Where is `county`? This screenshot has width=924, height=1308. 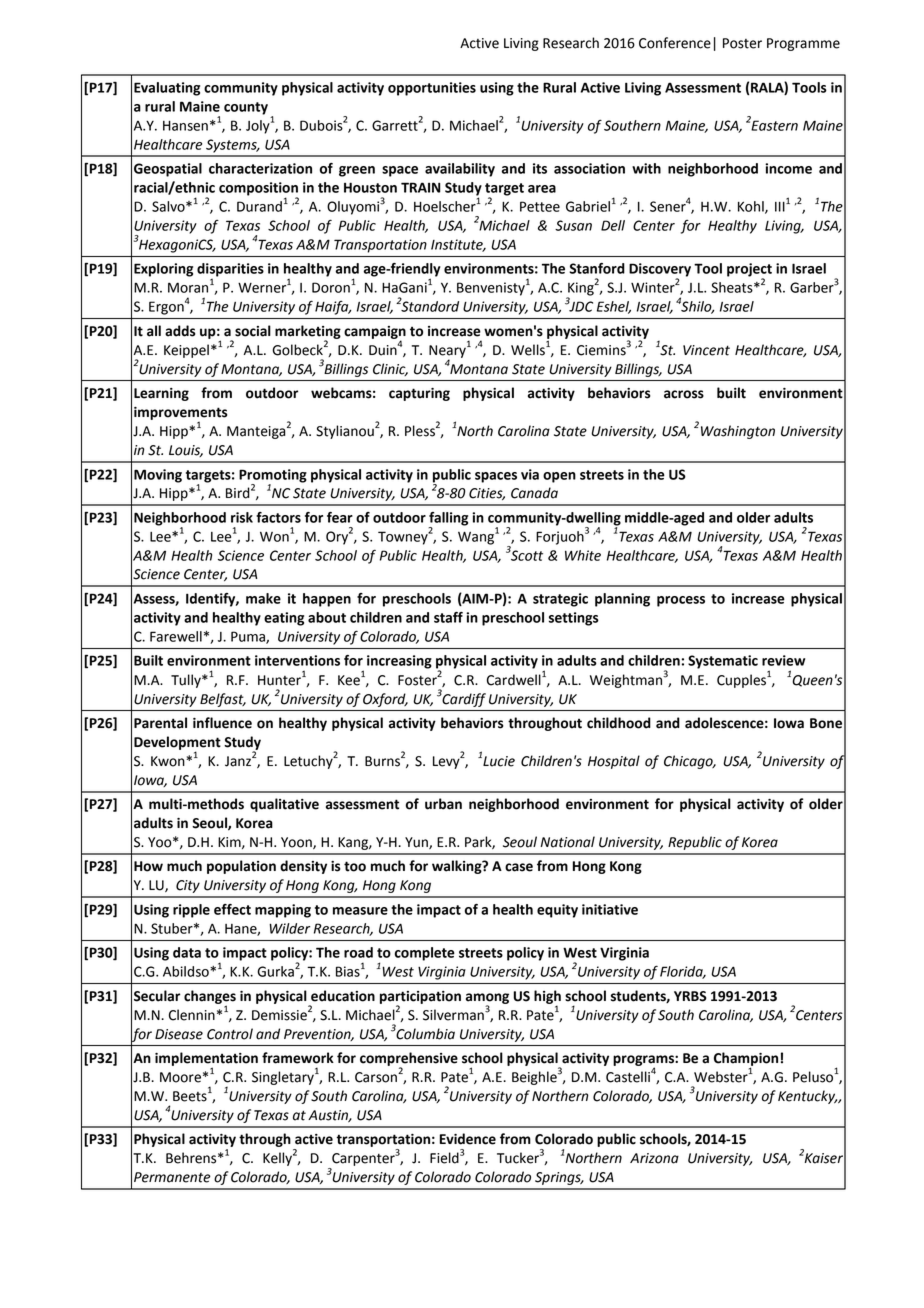 county is located at coordinates (246, 108).
